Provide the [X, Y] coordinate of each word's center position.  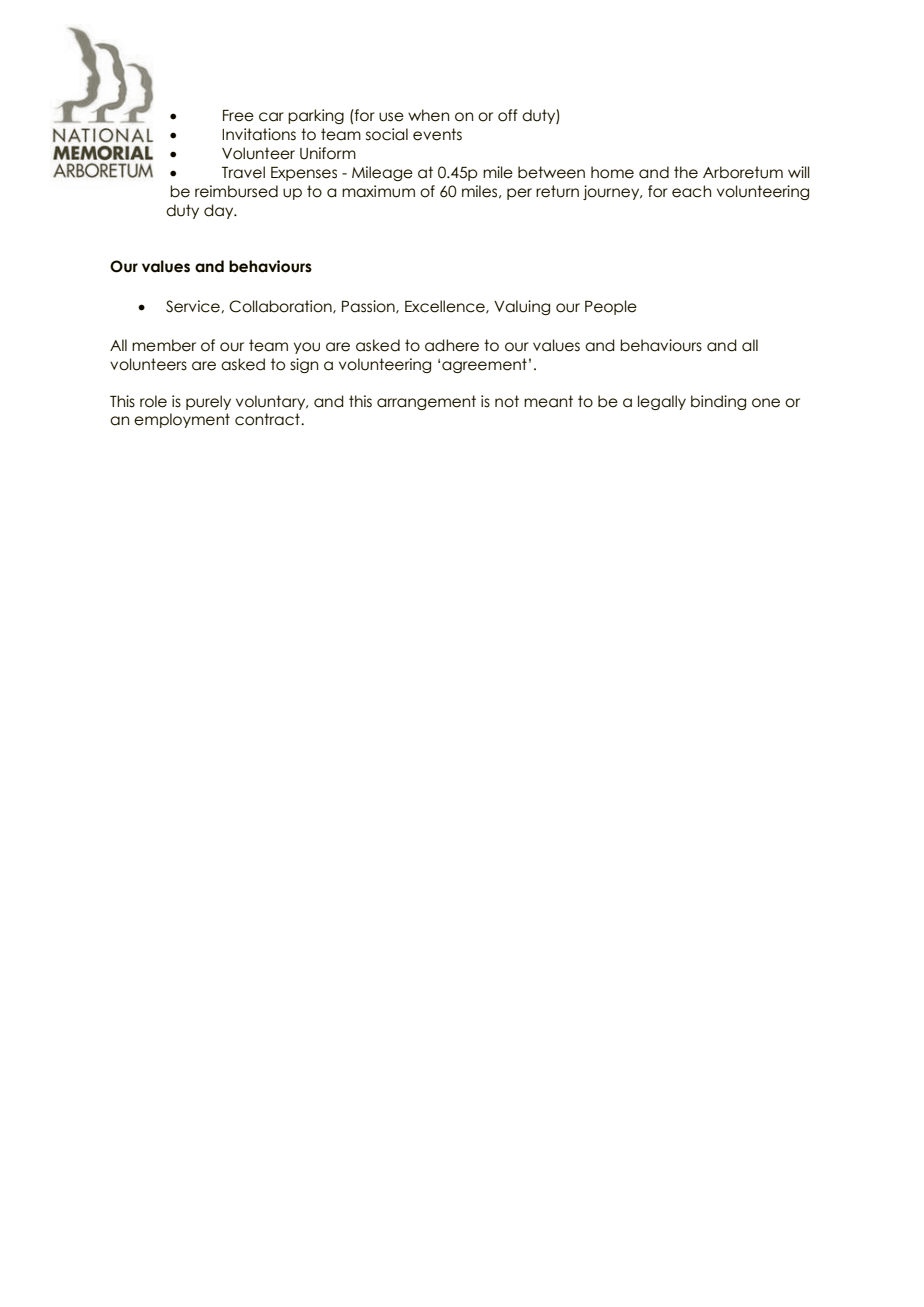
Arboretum [743, 172]
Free [238, 116]
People [611, 307]
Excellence [446, 307]
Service [194, 306]
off [507, 115]
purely [208, 402]
